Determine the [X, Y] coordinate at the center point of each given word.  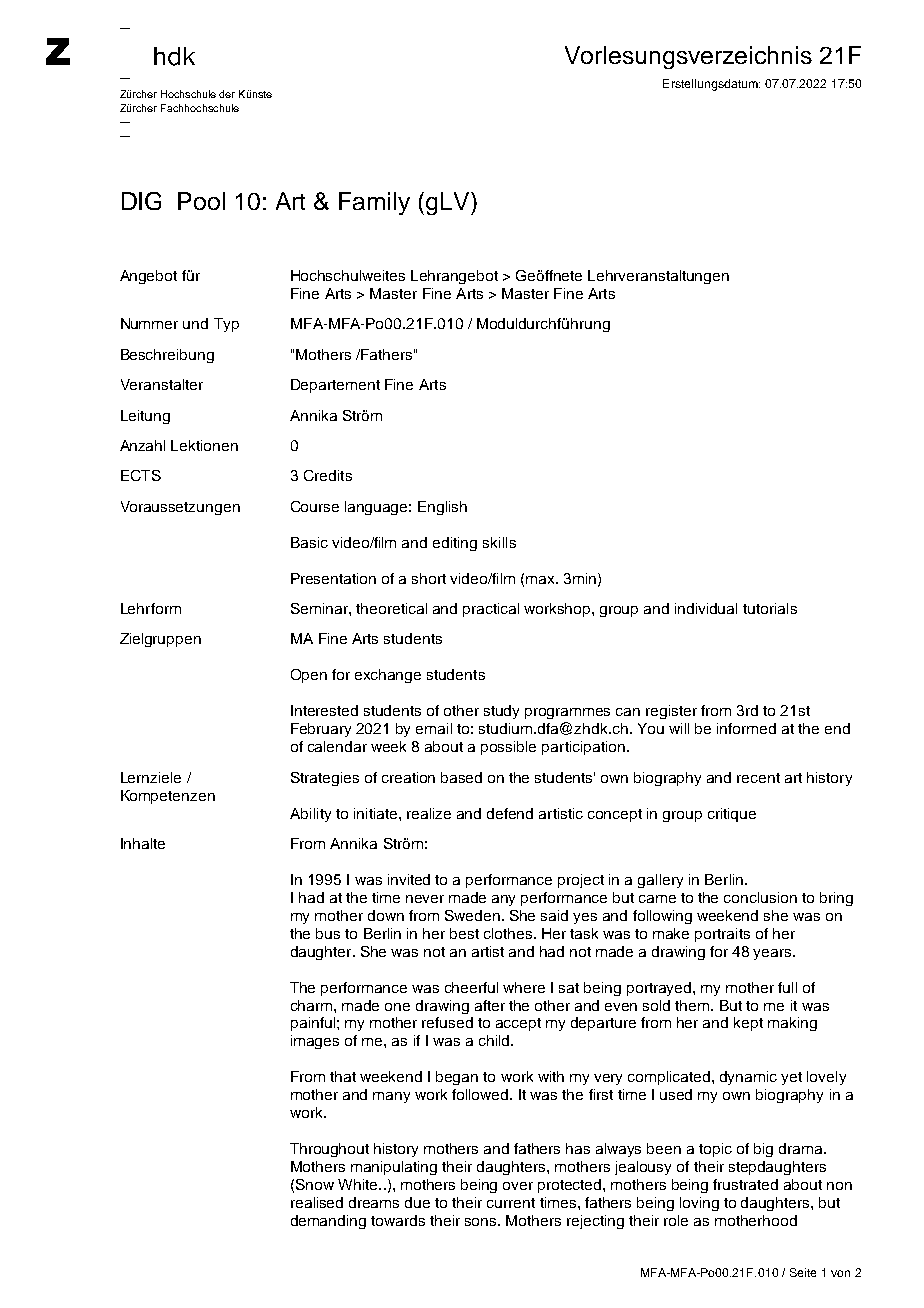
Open [309, 676]
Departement [335, 386]
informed [746, 728]
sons [482, 1222]
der [227, 94]
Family [374, 203]
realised [317, 1202]
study [501, 712]
